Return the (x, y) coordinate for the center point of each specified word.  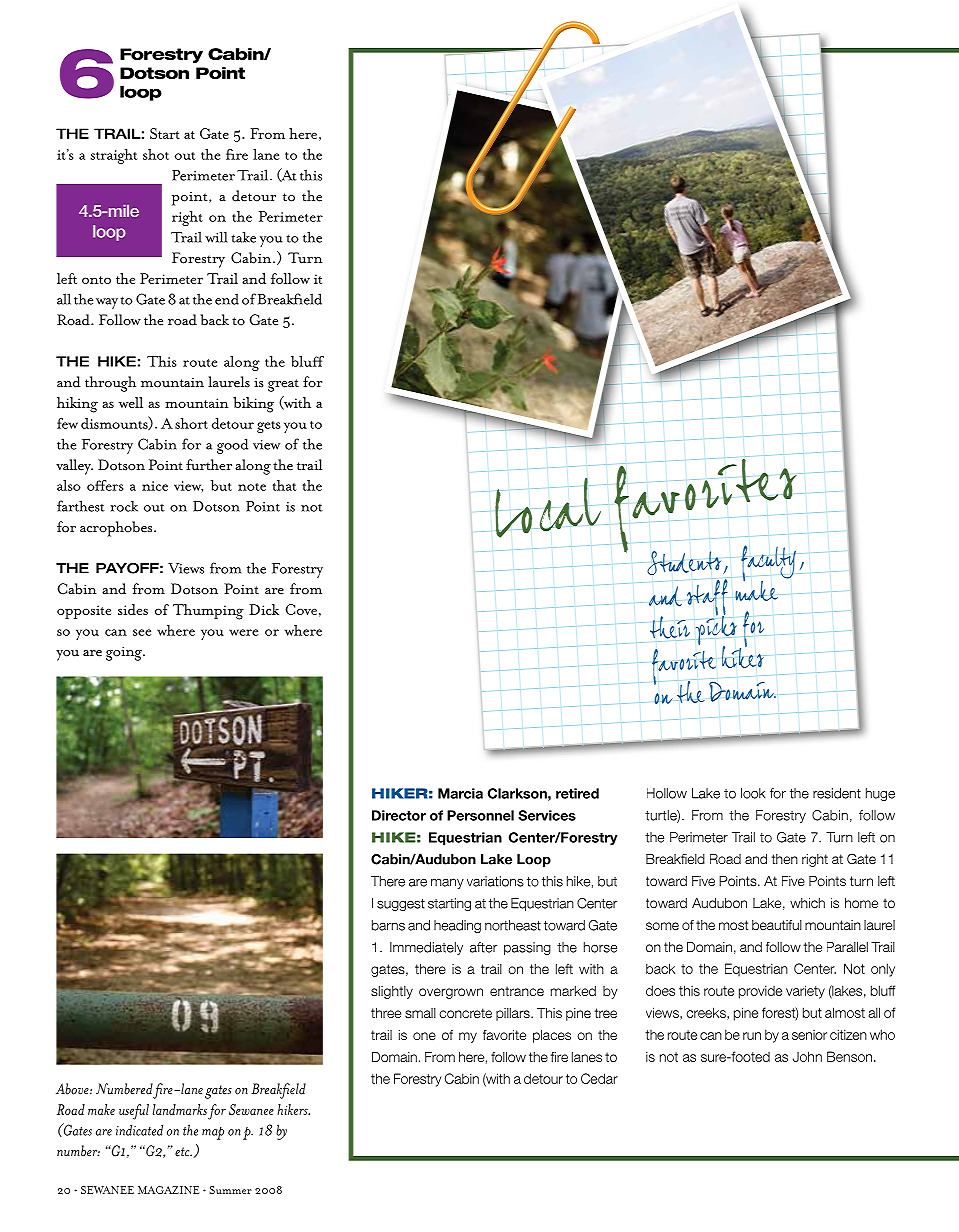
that (284, 485)
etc (183, 1152)
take (243, 237)
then (785, 859)
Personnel (480, 815)
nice (155, 486)
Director (399, 815)
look (753, 793)
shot (156, 154)
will (216, 237)
